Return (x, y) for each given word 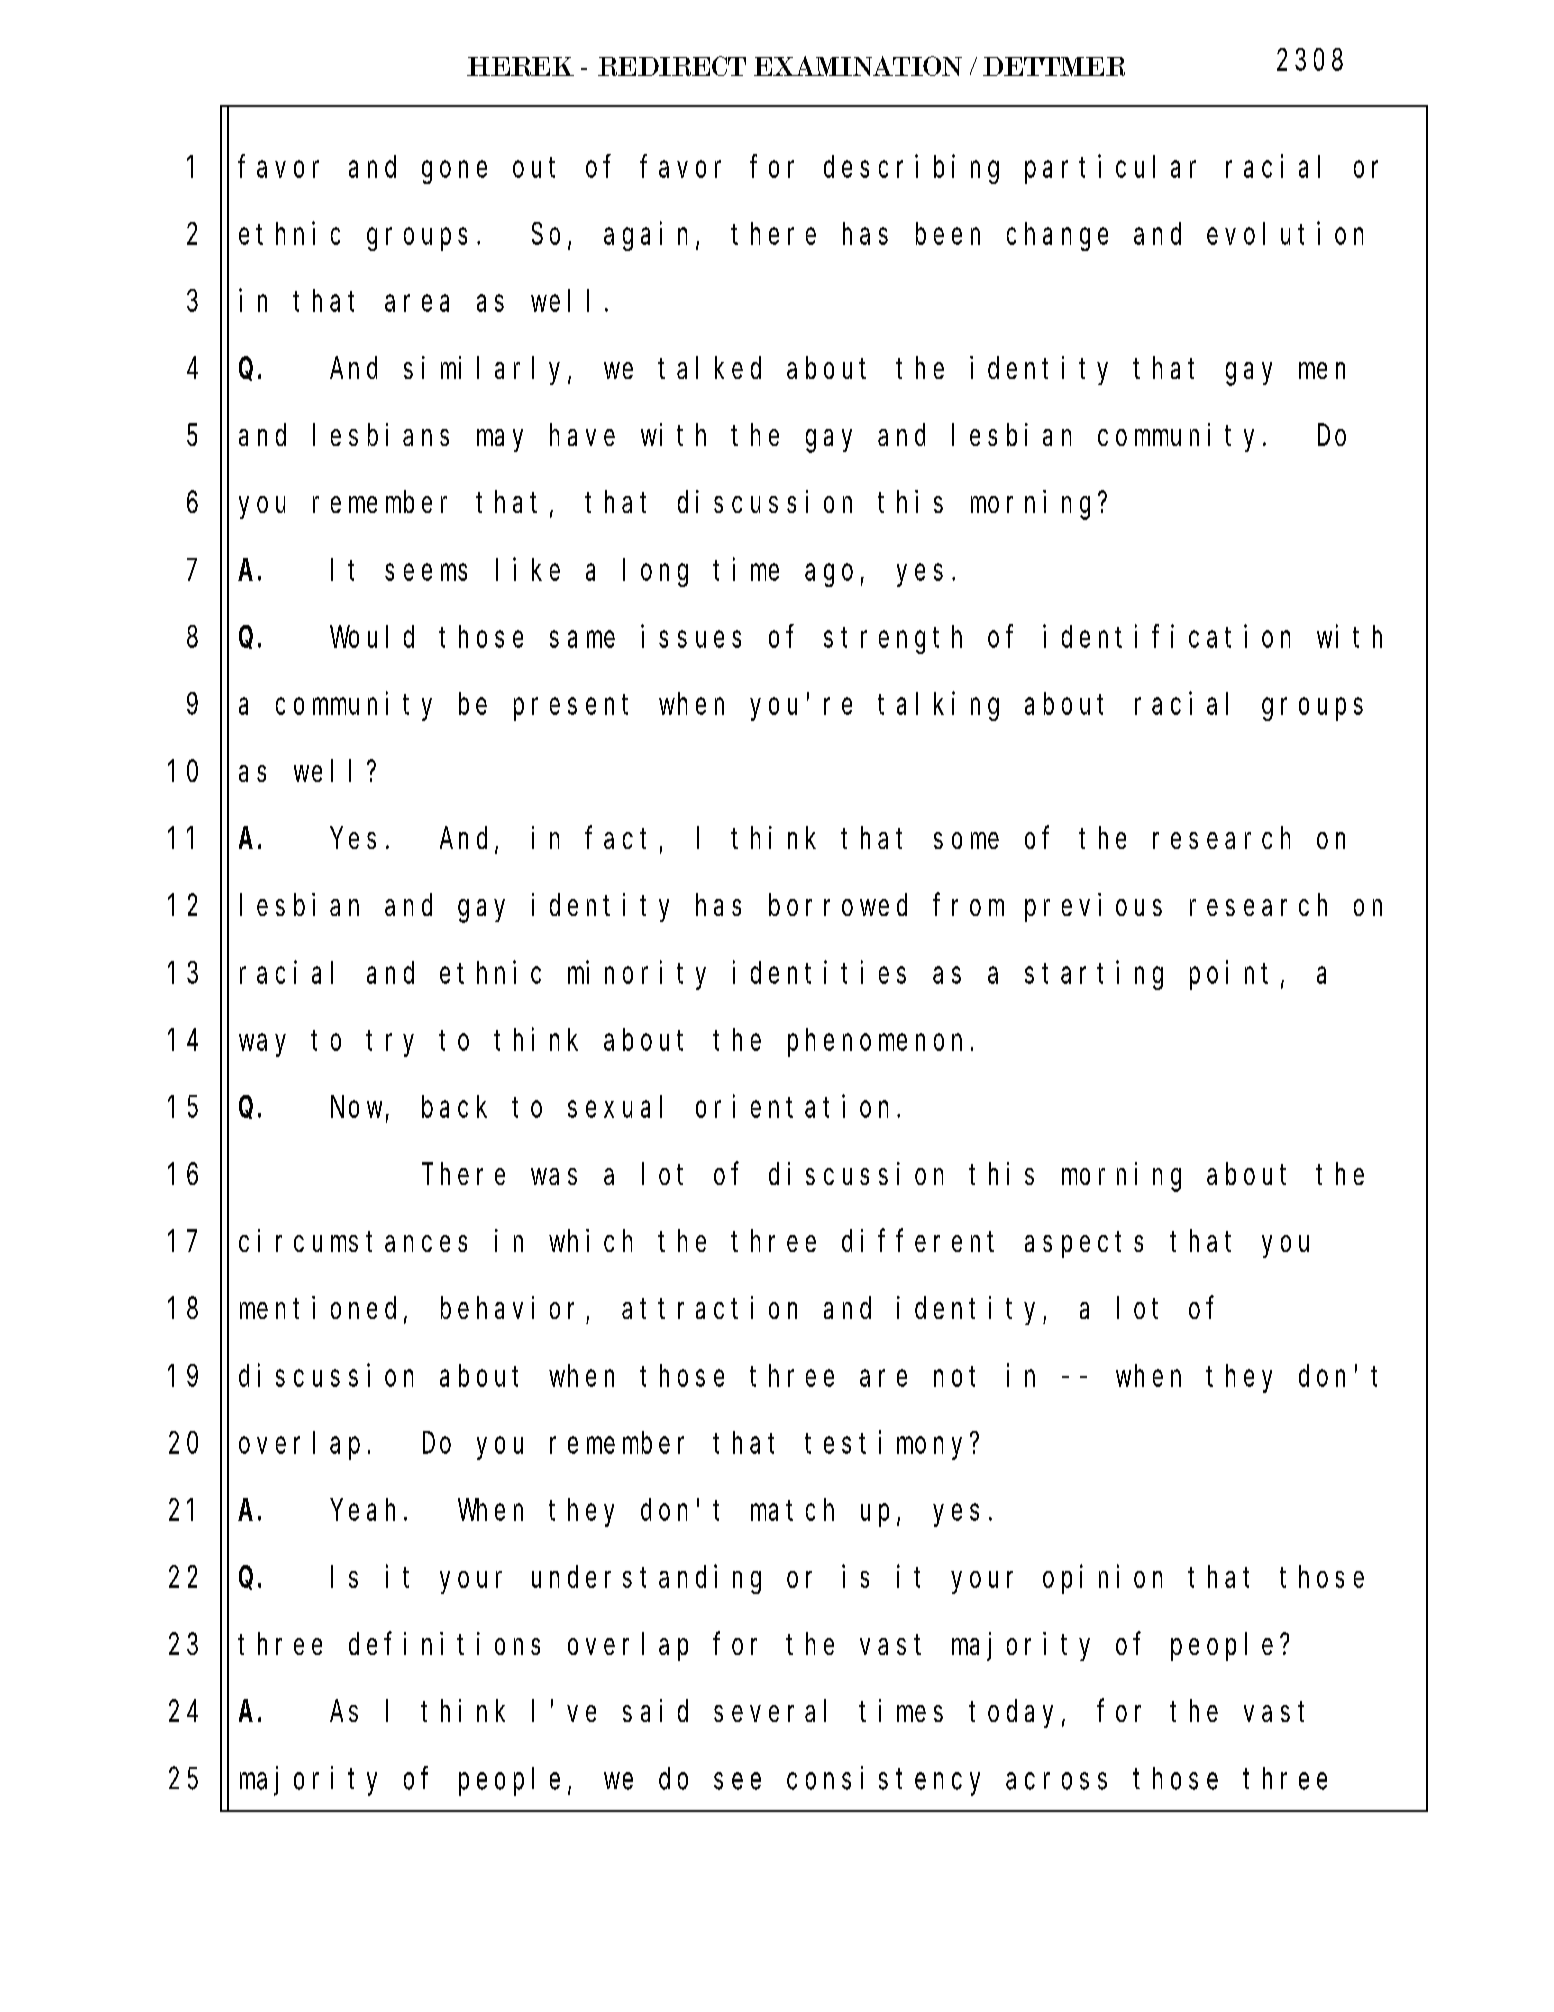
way (262, 1045)
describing (911, 169)
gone (454, 172)
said (655, 1710)
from (968, 905)
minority (637, 975)
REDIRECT (672, 66)
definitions (444, 1643)
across (1056, 1781)
